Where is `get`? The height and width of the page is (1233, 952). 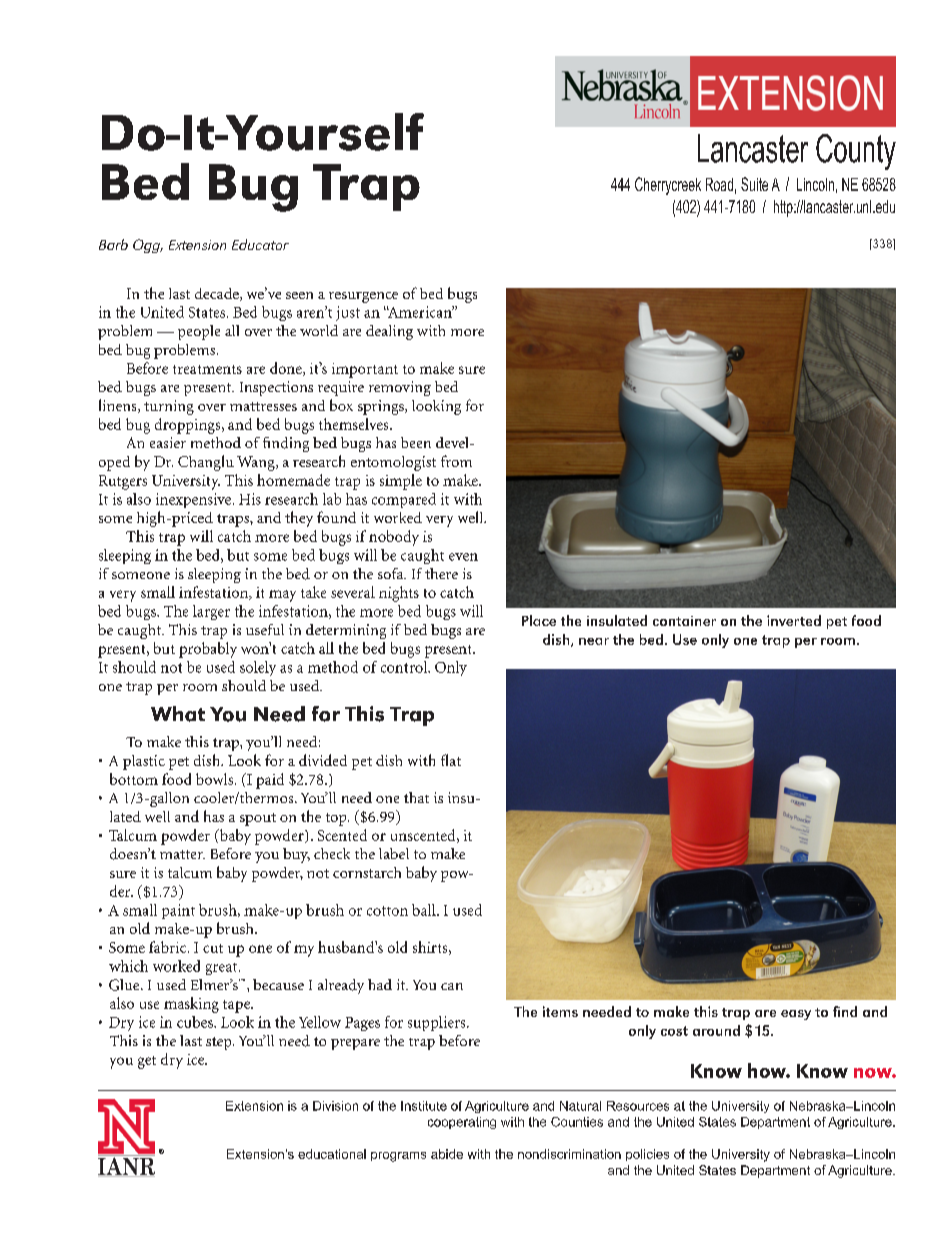 get is located at coordinates (147, 1062).
